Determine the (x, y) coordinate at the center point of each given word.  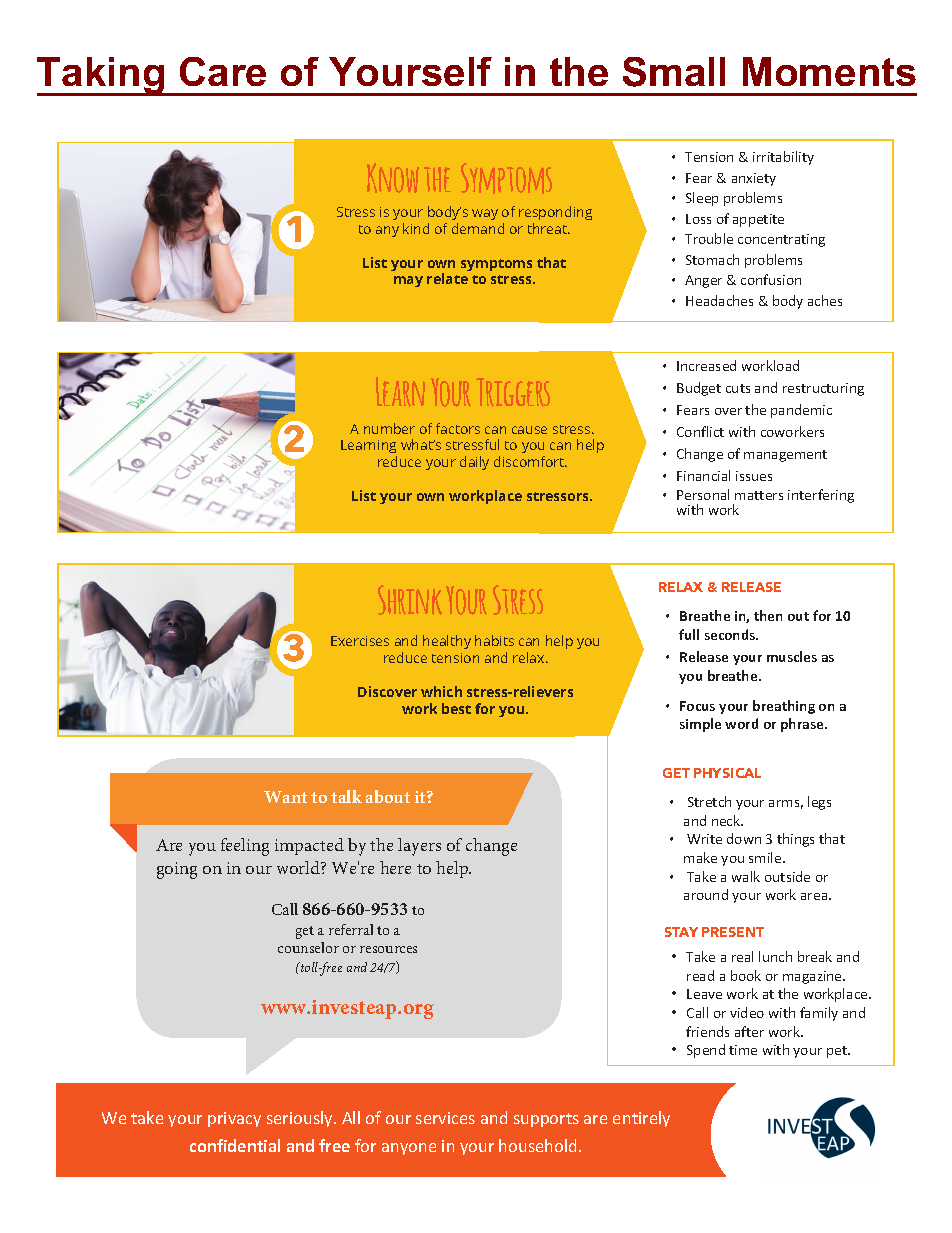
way (485, 214)
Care (223, 71)
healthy (447, 642)
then (768, 615)
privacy (234, 1119)
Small (674, 72)
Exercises (360, 641)
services (445, 1118)
